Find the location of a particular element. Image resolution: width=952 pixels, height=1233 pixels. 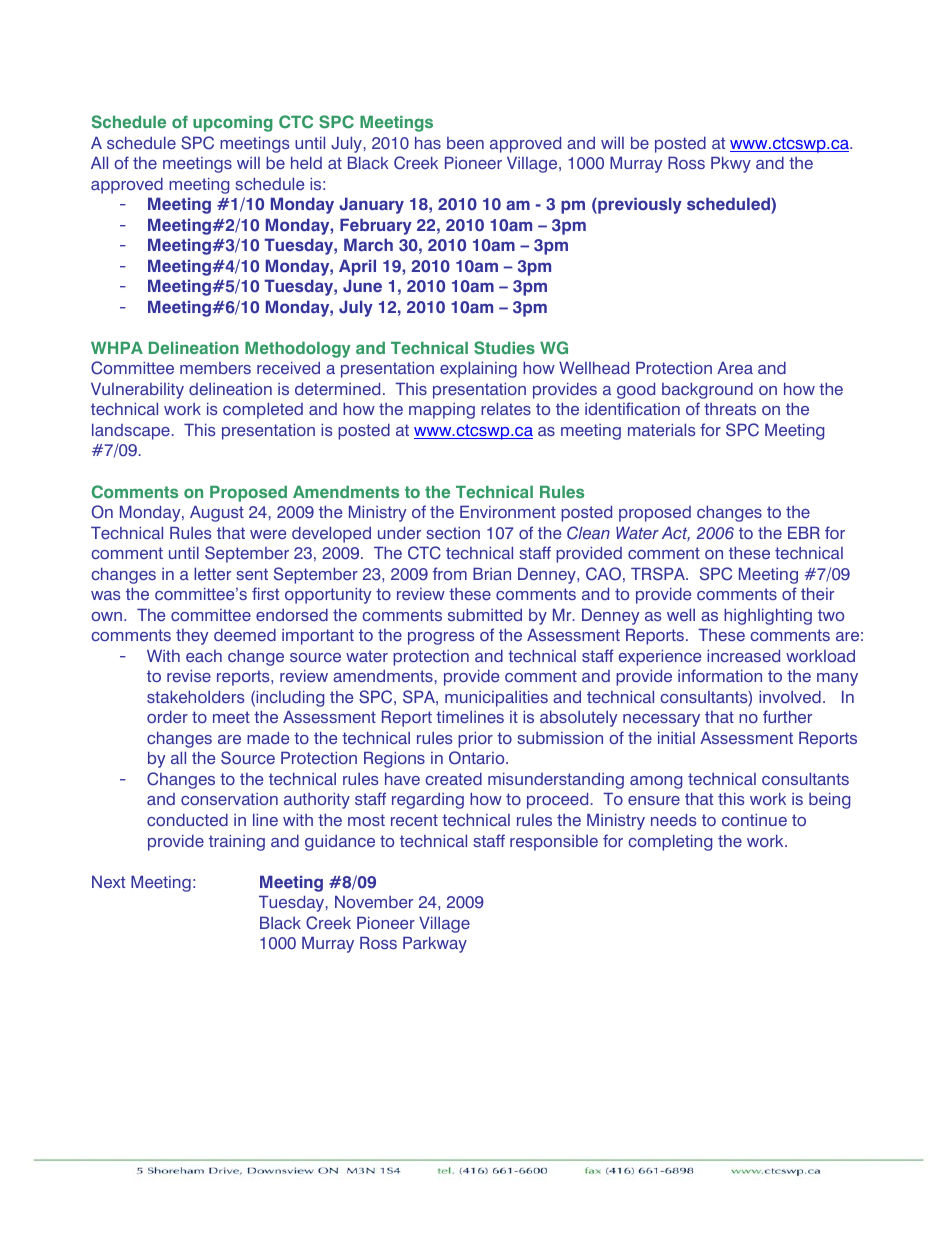

completing is located at coordinates (670, 842).
